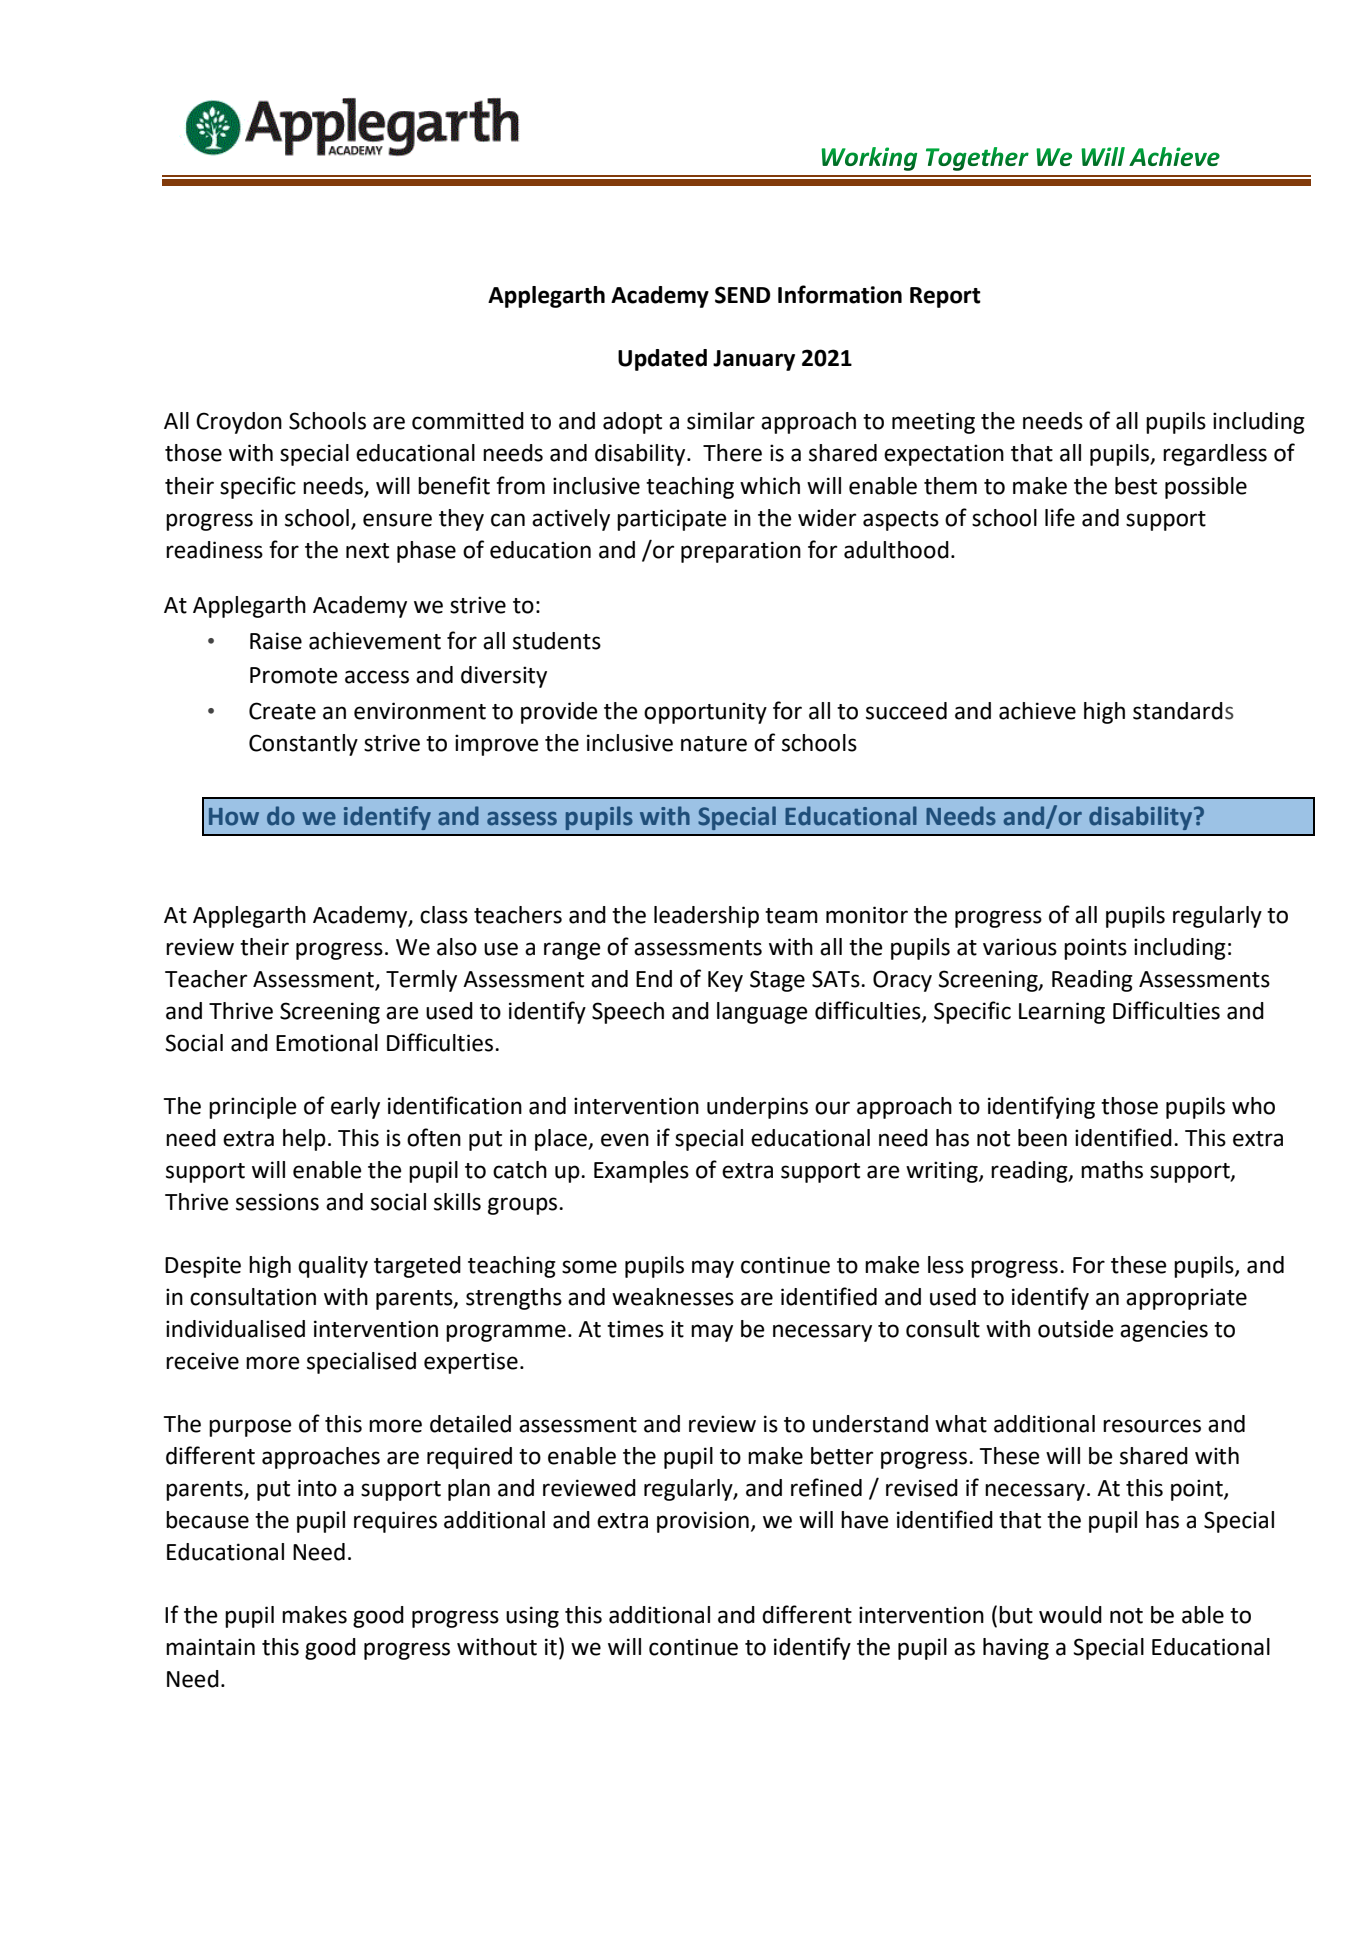 The image size is (1369, 1936). Describe the element at coordinates (754, 360) in the image. I see `January` at that location.
